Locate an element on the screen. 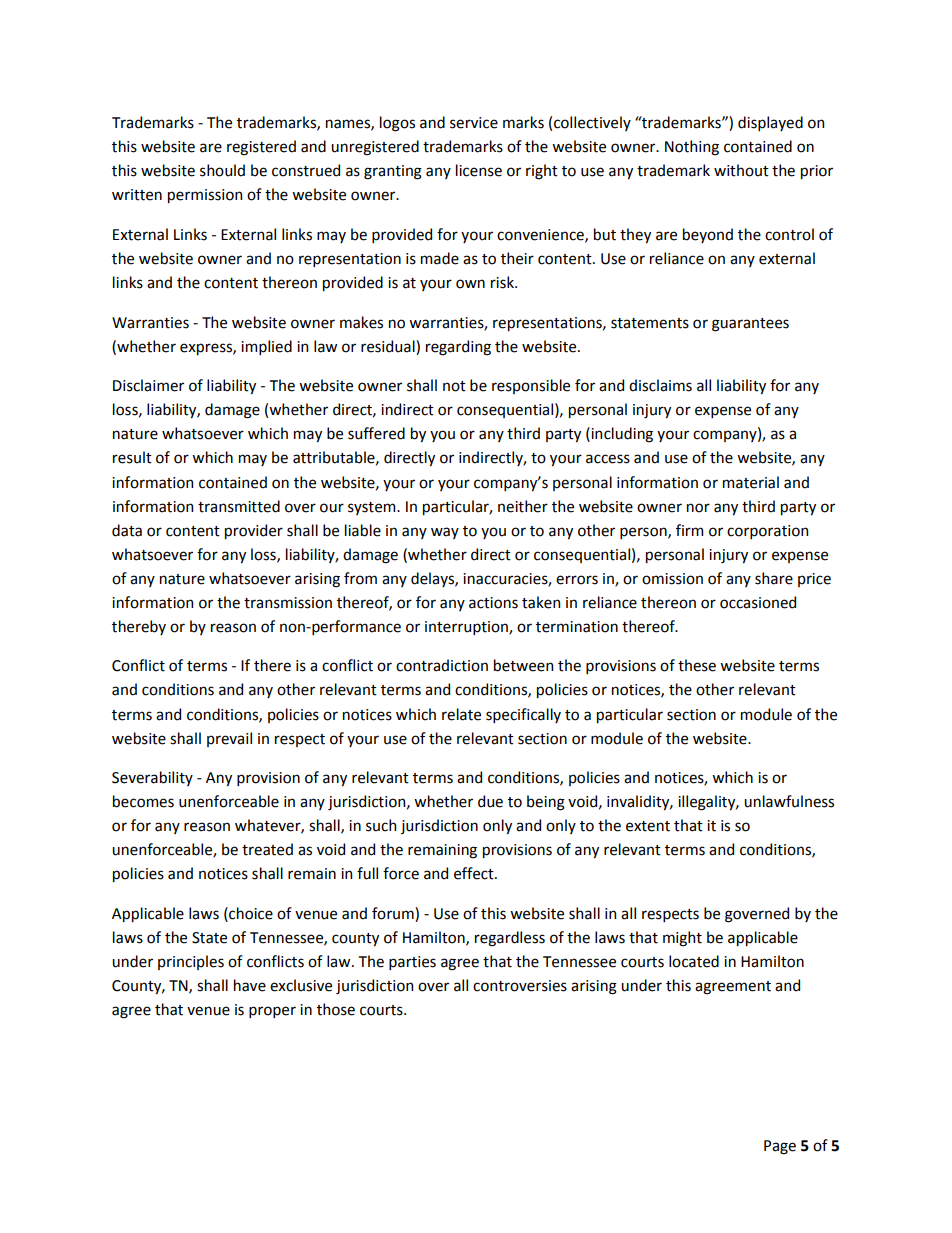 The image size is (952, 1233). those is located at coordinates (336, 1009).
